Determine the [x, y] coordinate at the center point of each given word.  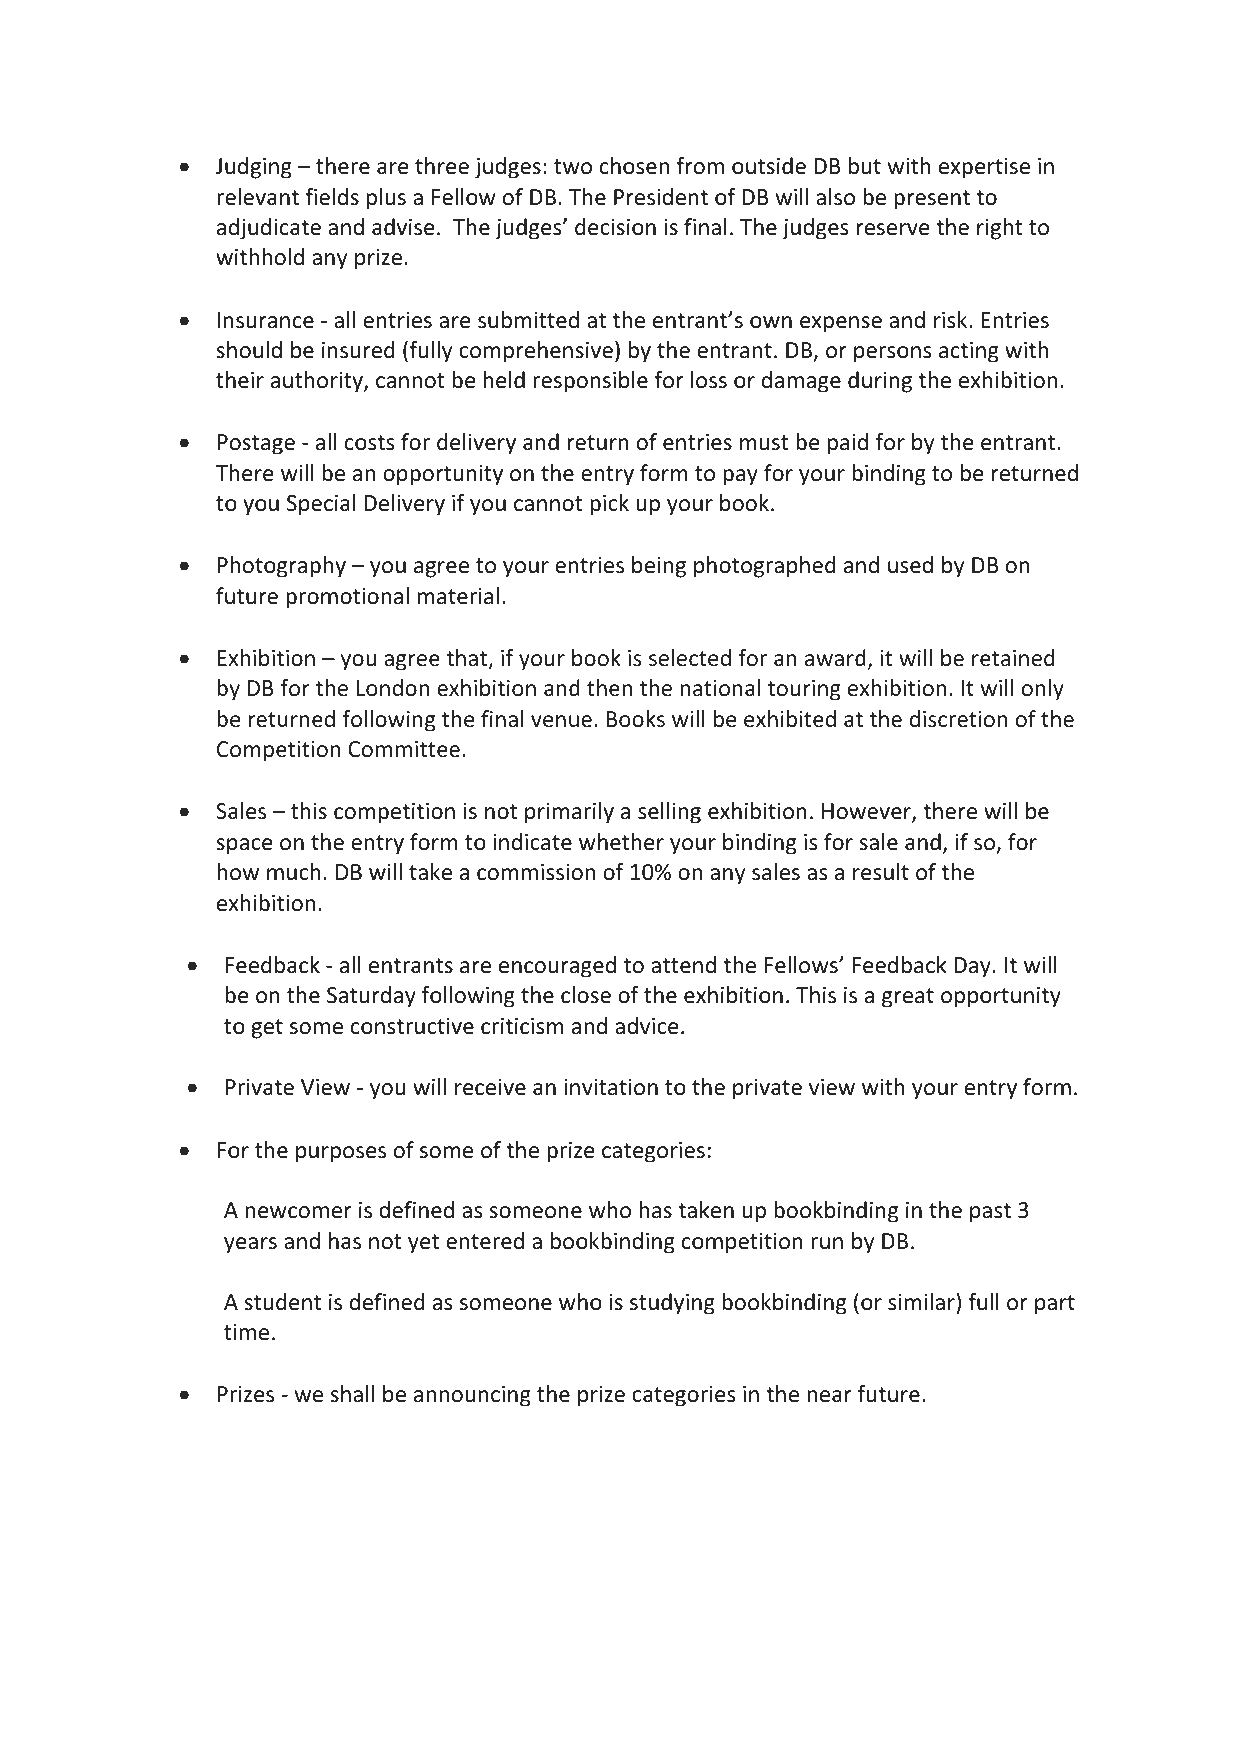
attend [683, 965]
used [910, 565]
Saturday [371, 997]
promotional [347, 598]
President [661, 197]
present [932, 200]
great [908, 998]
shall [352, 1394]
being [659, 567]
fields [332, 197]
